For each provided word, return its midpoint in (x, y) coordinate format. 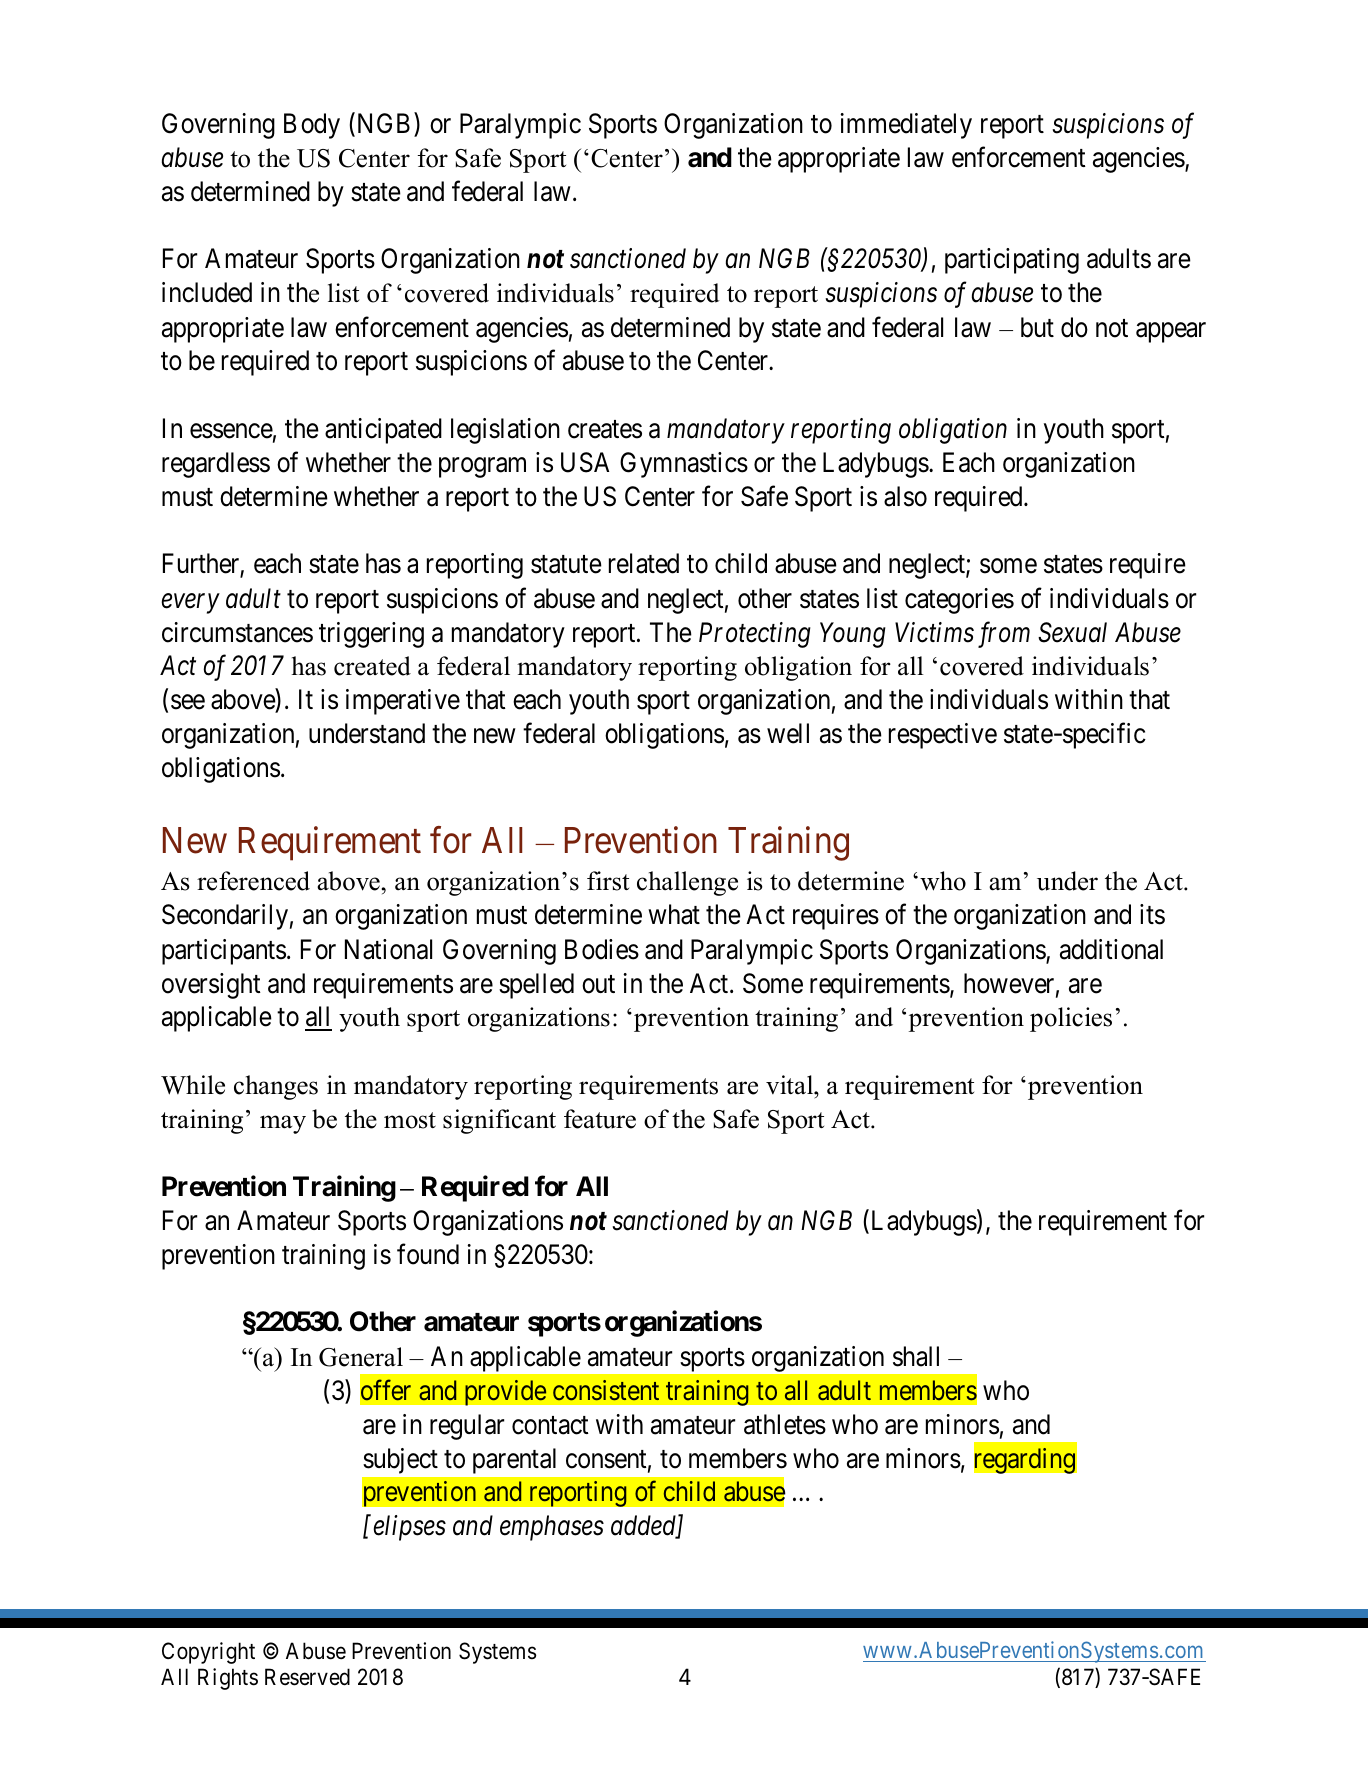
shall (916, 1356)
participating (1012, 261)
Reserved (307, 1677)
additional (1111, 949)
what (674, 914)
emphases (552, 1528)
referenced (253, 881)
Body (312, 126)
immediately (906, 126)
